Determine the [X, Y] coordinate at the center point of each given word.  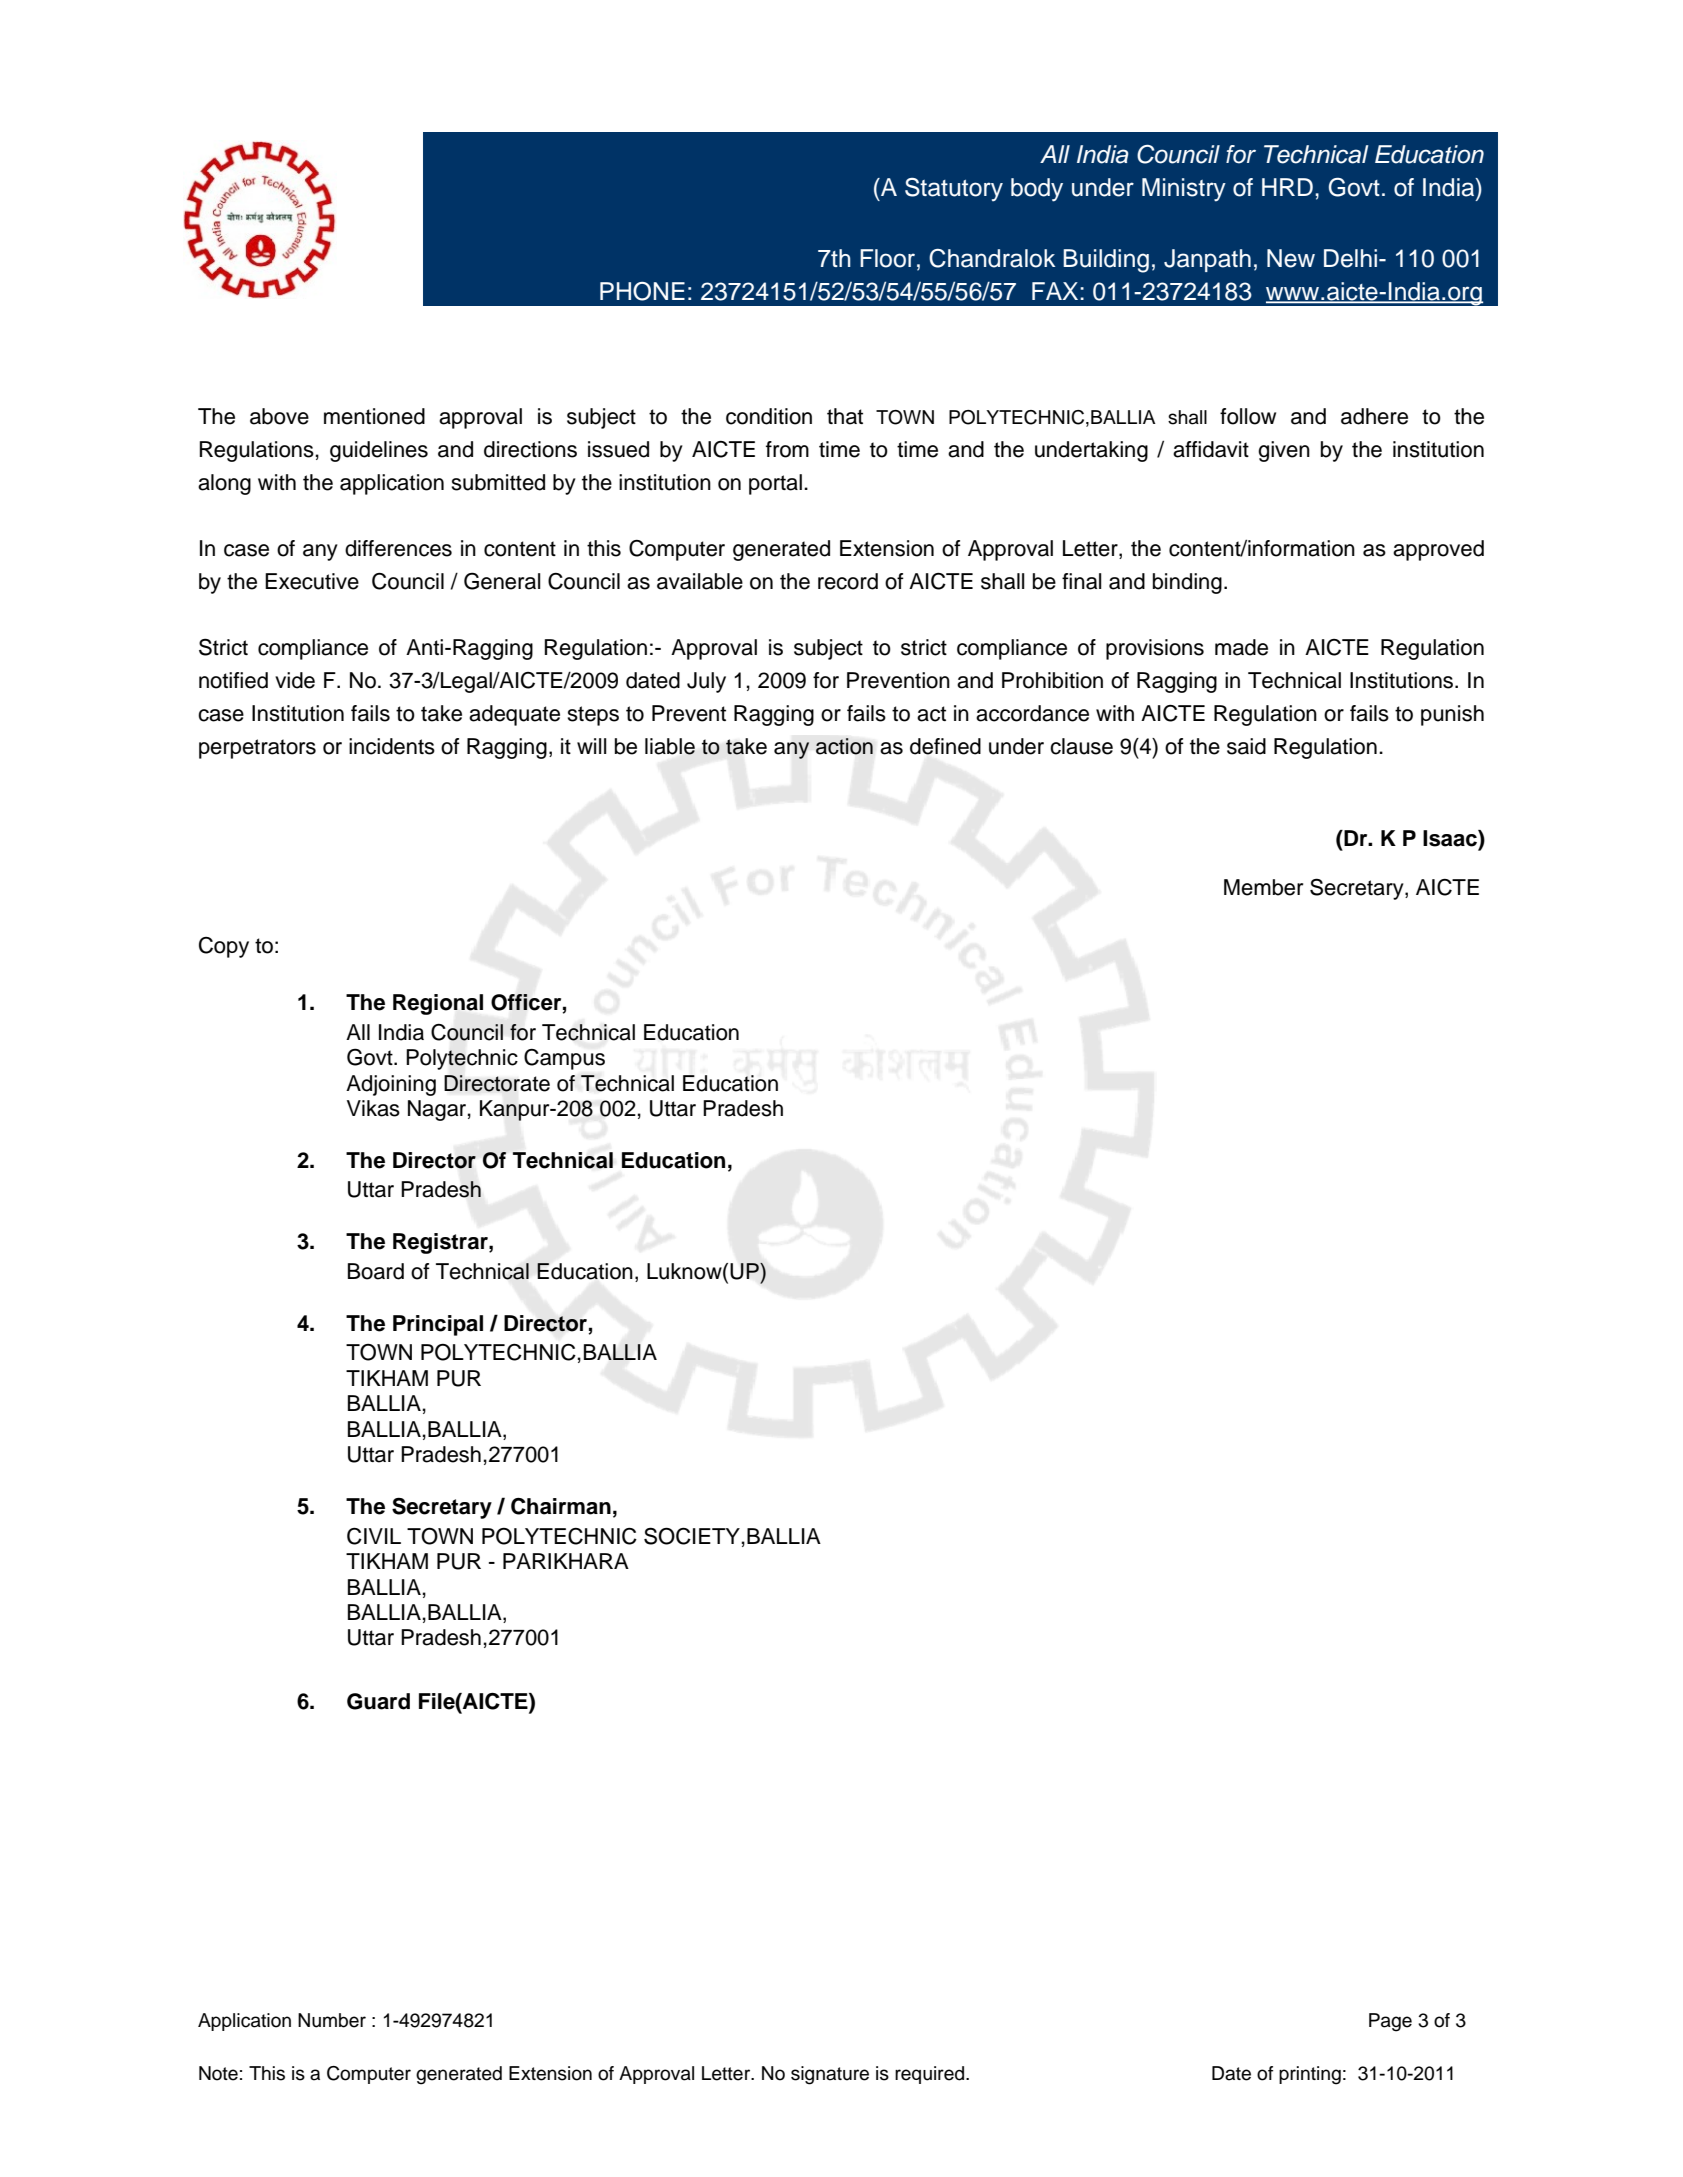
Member [1263, 887]
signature [830, 2075]
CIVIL [374, 1536]
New [1291, 258]
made [1241, 647]
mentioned [374, 416]
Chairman [561, 1506]
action [844, 746]
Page [1390, 2022]
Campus [564, 1059]
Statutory [954, 190]
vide [295, 680]
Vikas [373, 1108]
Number [332, 2020]
